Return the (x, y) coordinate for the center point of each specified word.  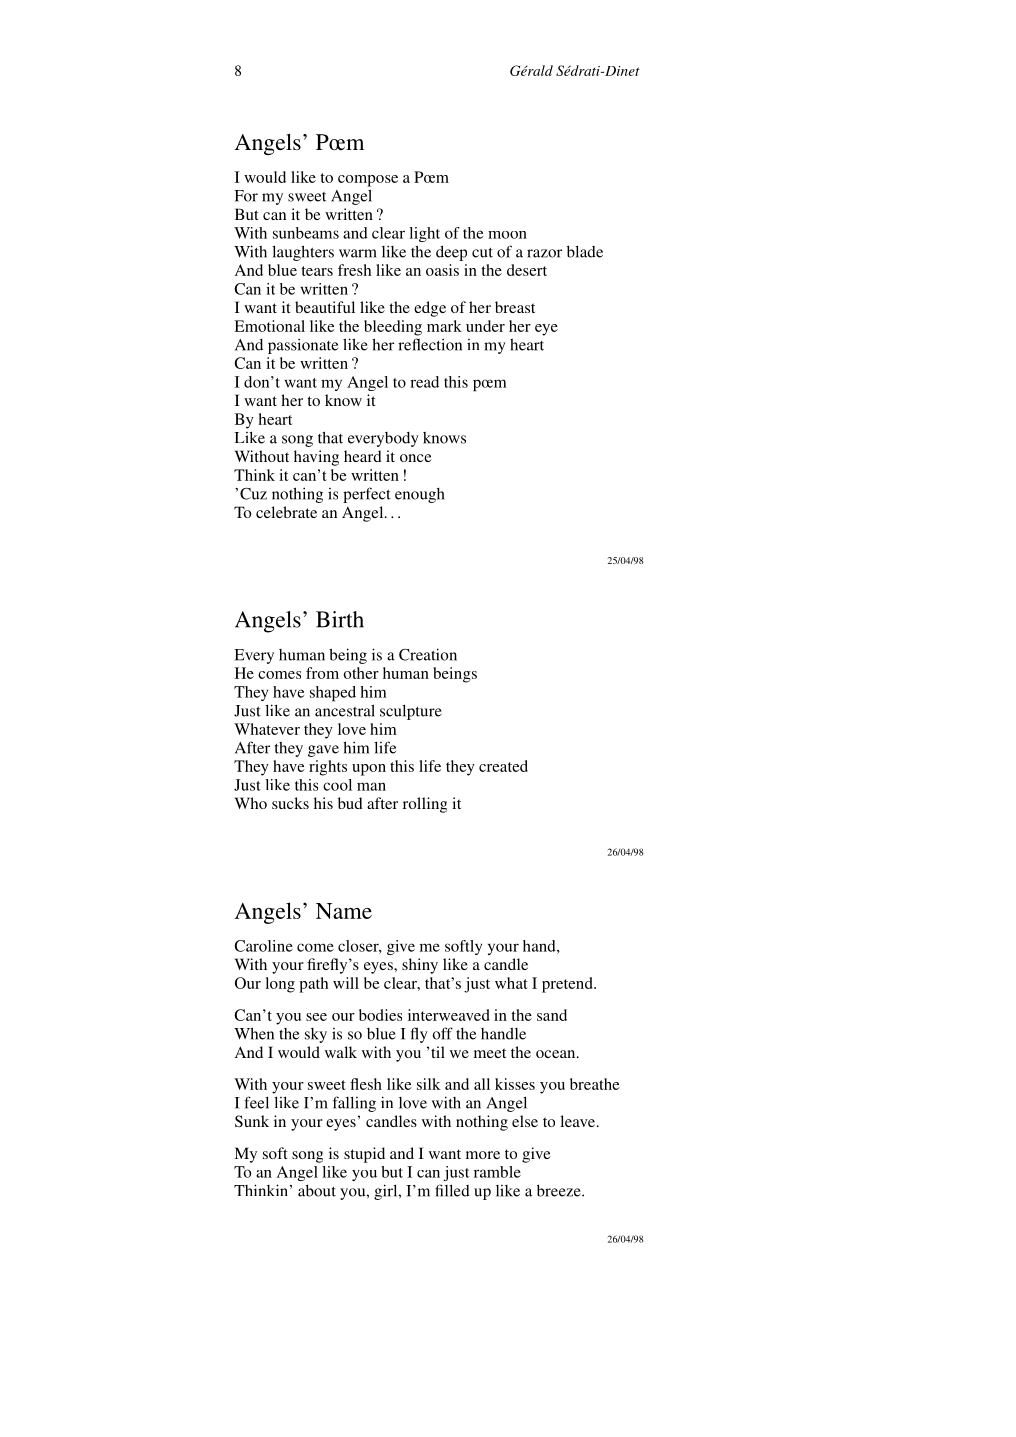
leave (579, 1121)
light (424, 234)
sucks (290, 803)
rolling (425, 805)
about (317, 1190)
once (416, 458)
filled (452, 1190)
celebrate (286, 512)
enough (420, 495)
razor (544, 253)
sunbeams (306, 233)
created (503, 766)
